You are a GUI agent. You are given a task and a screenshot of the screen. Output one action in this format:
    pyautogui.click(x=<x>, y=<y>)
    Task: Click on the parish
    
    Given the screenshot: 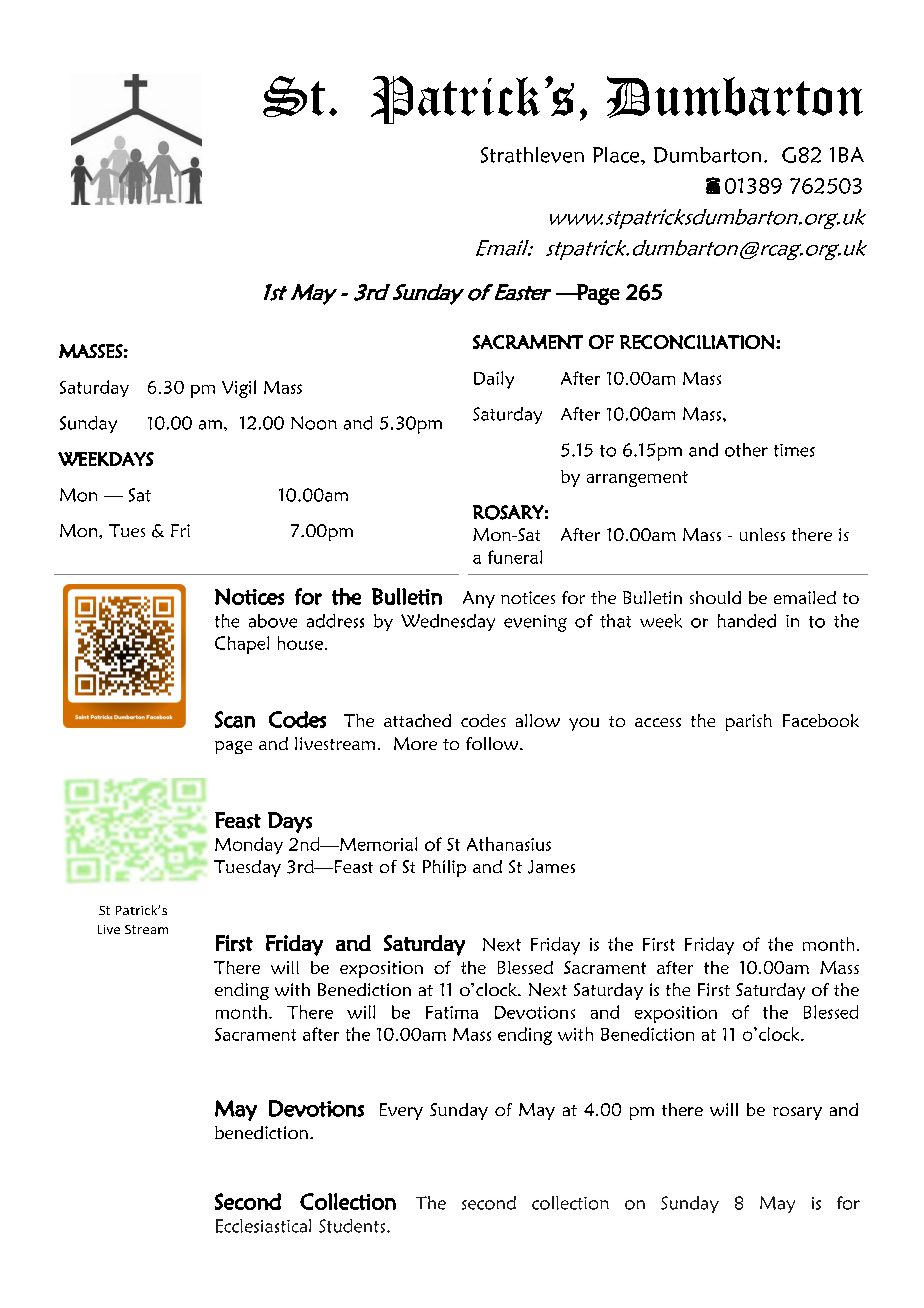 What is the action you would take?
    pyautogui.click(x=749, y=722)
